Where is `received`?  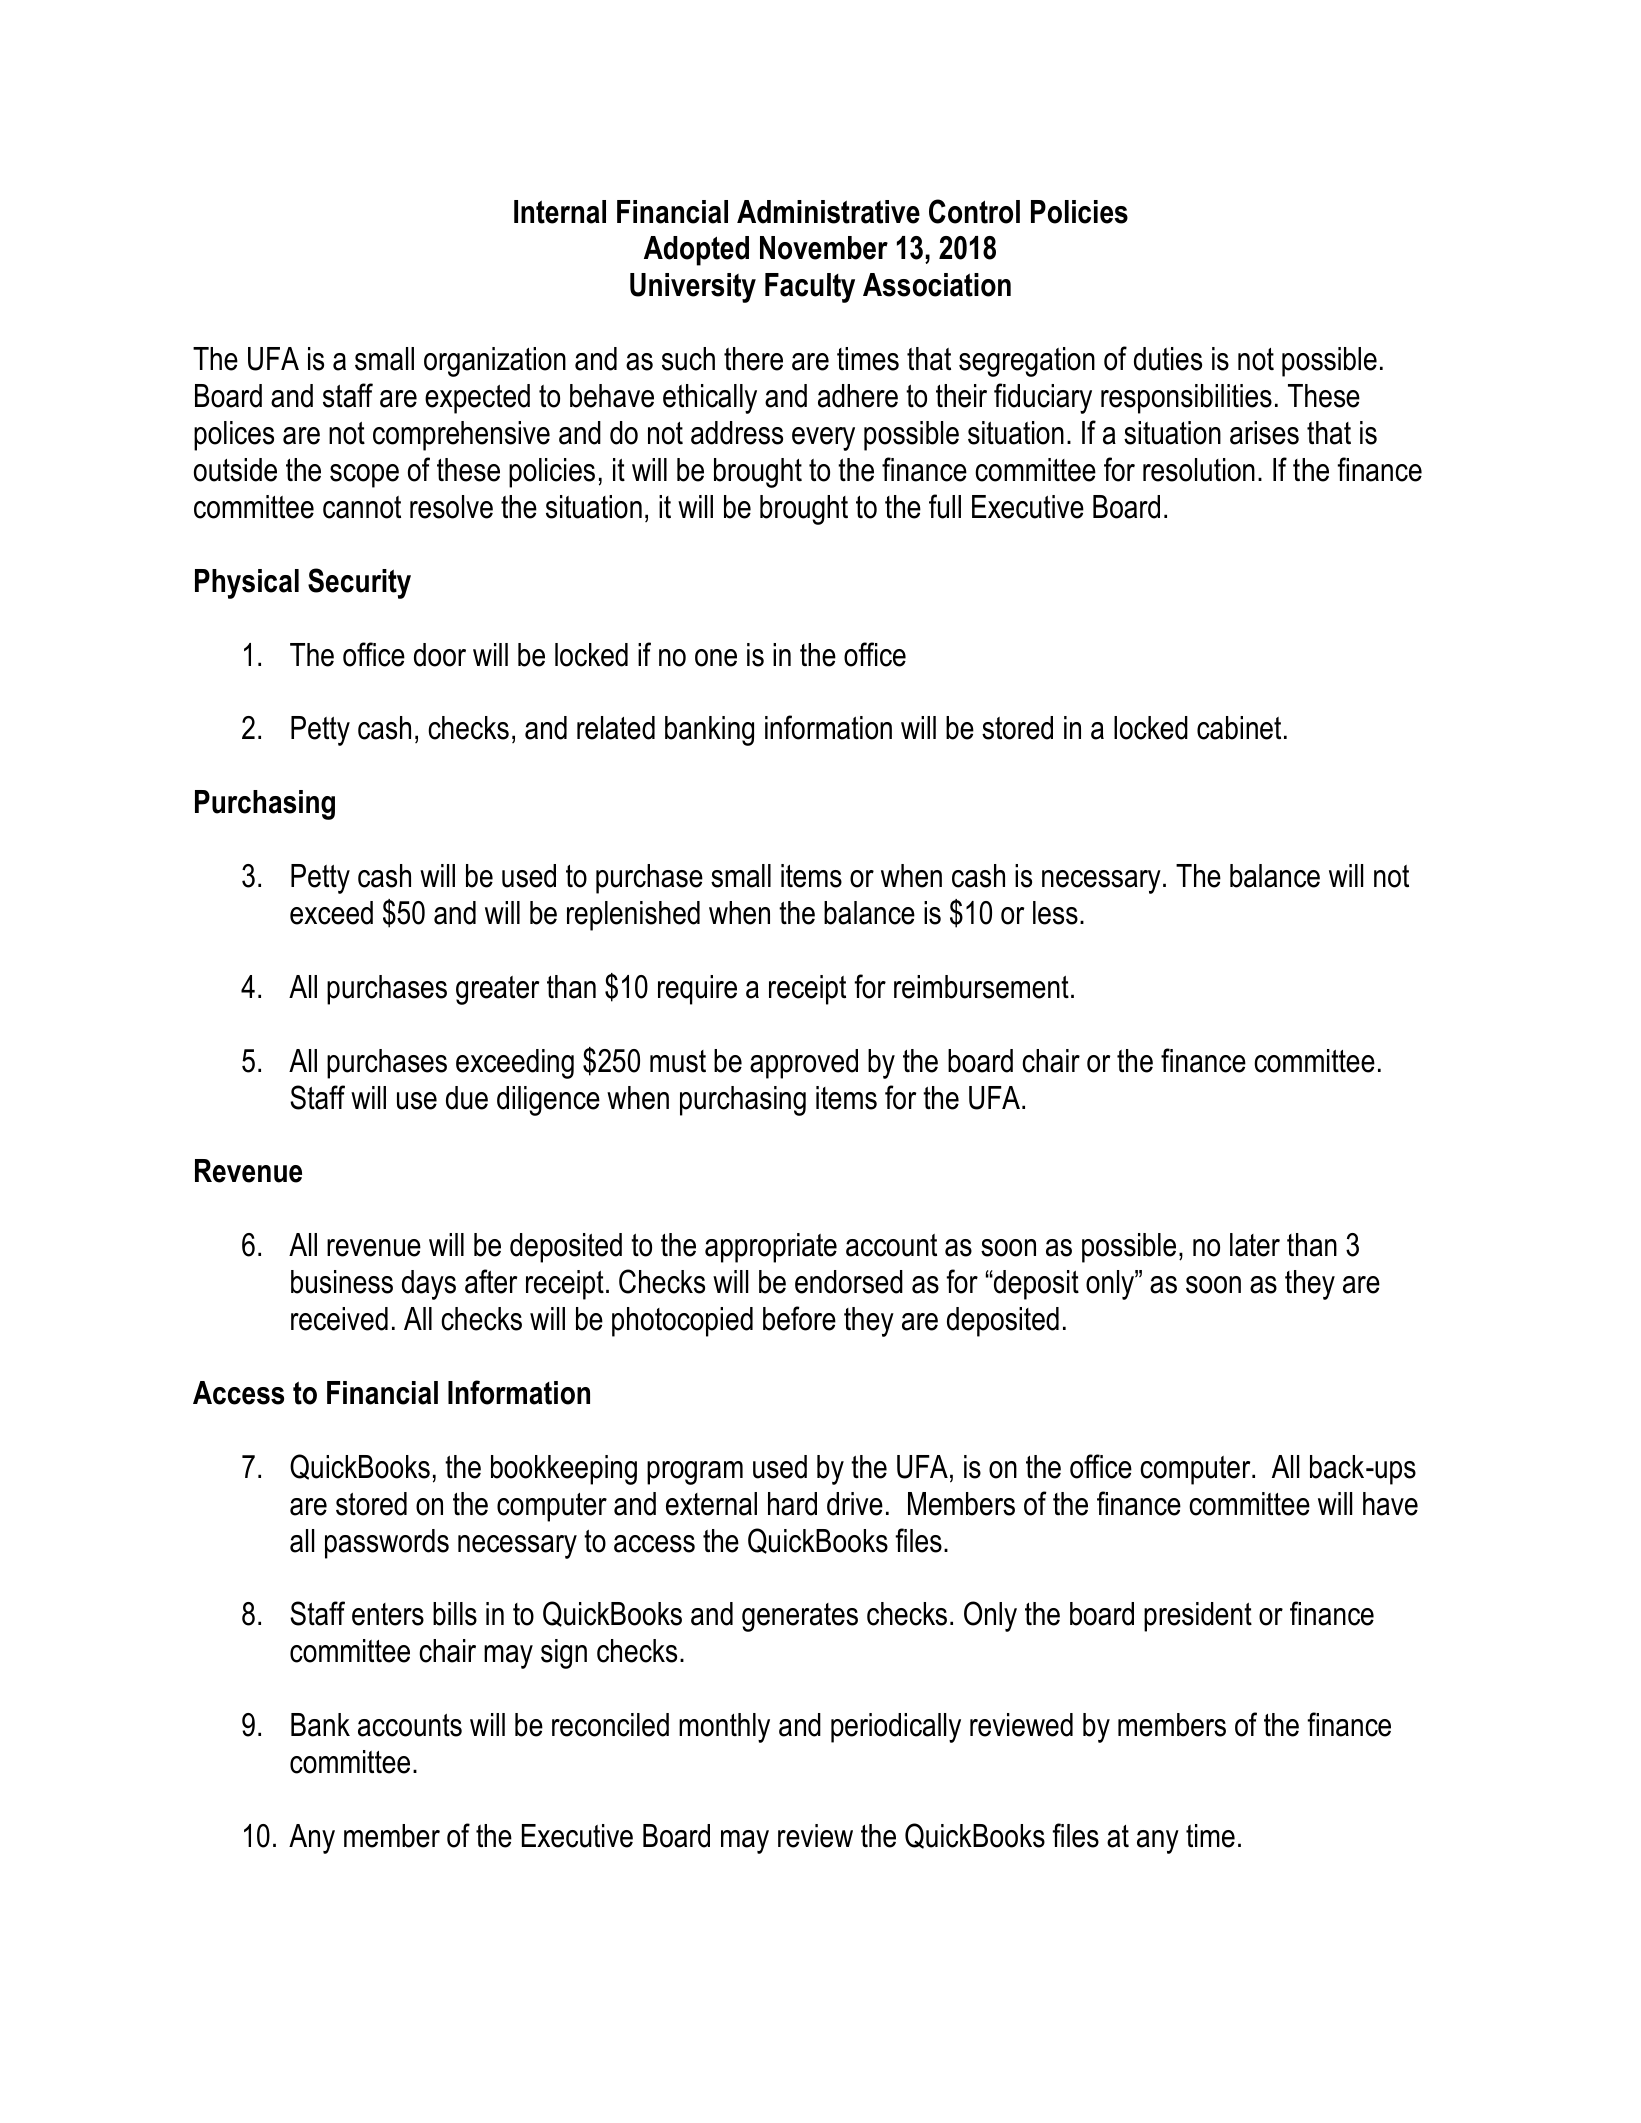
received is located at coordinates (339, 1319).
